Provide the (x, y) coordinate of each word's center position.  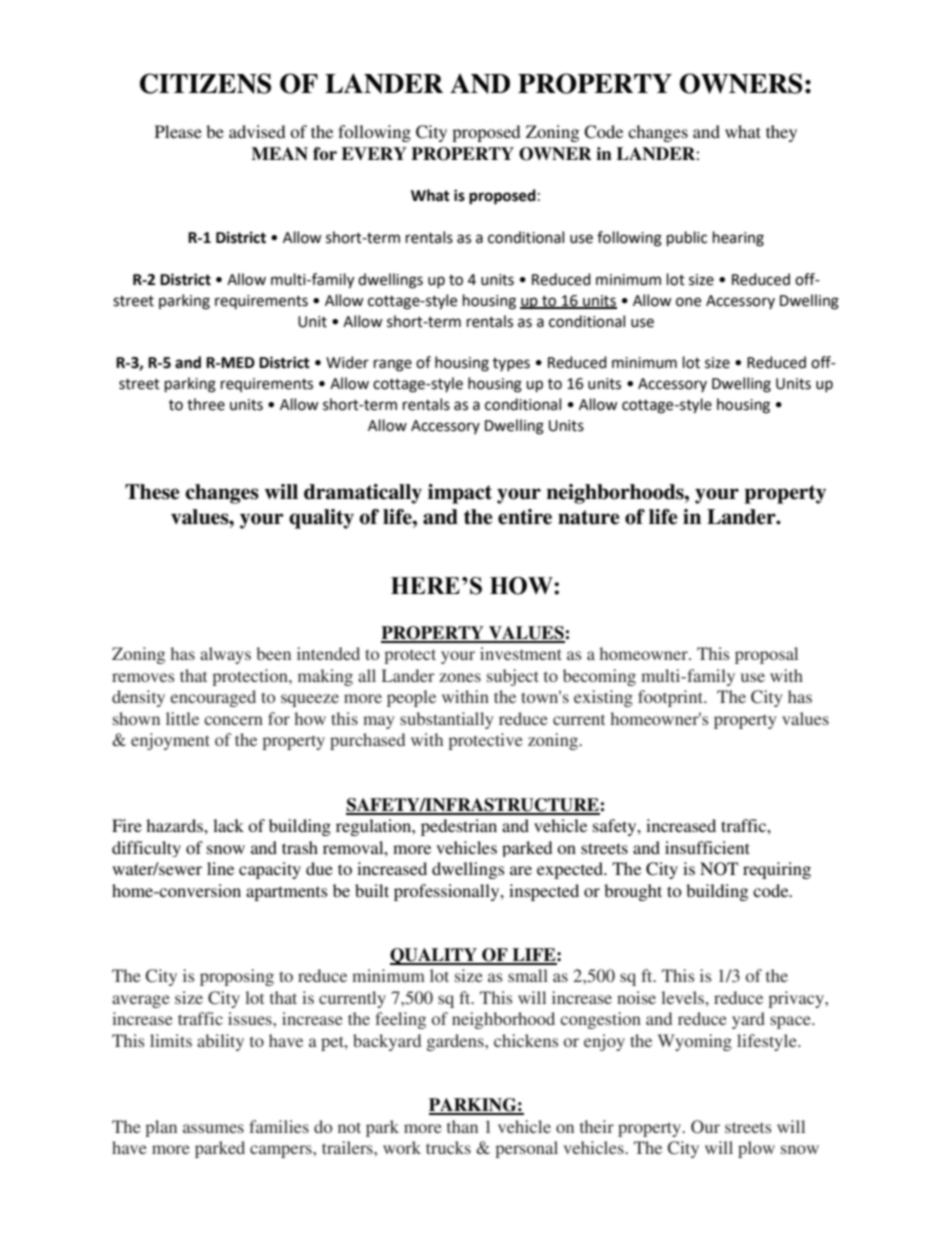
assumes (213, 1128)
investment (521, 653)
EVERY (374, 154)
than (462, 1126)
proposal (766, 655)
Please (178, 131)
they (781, 133)
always (225, 655)
